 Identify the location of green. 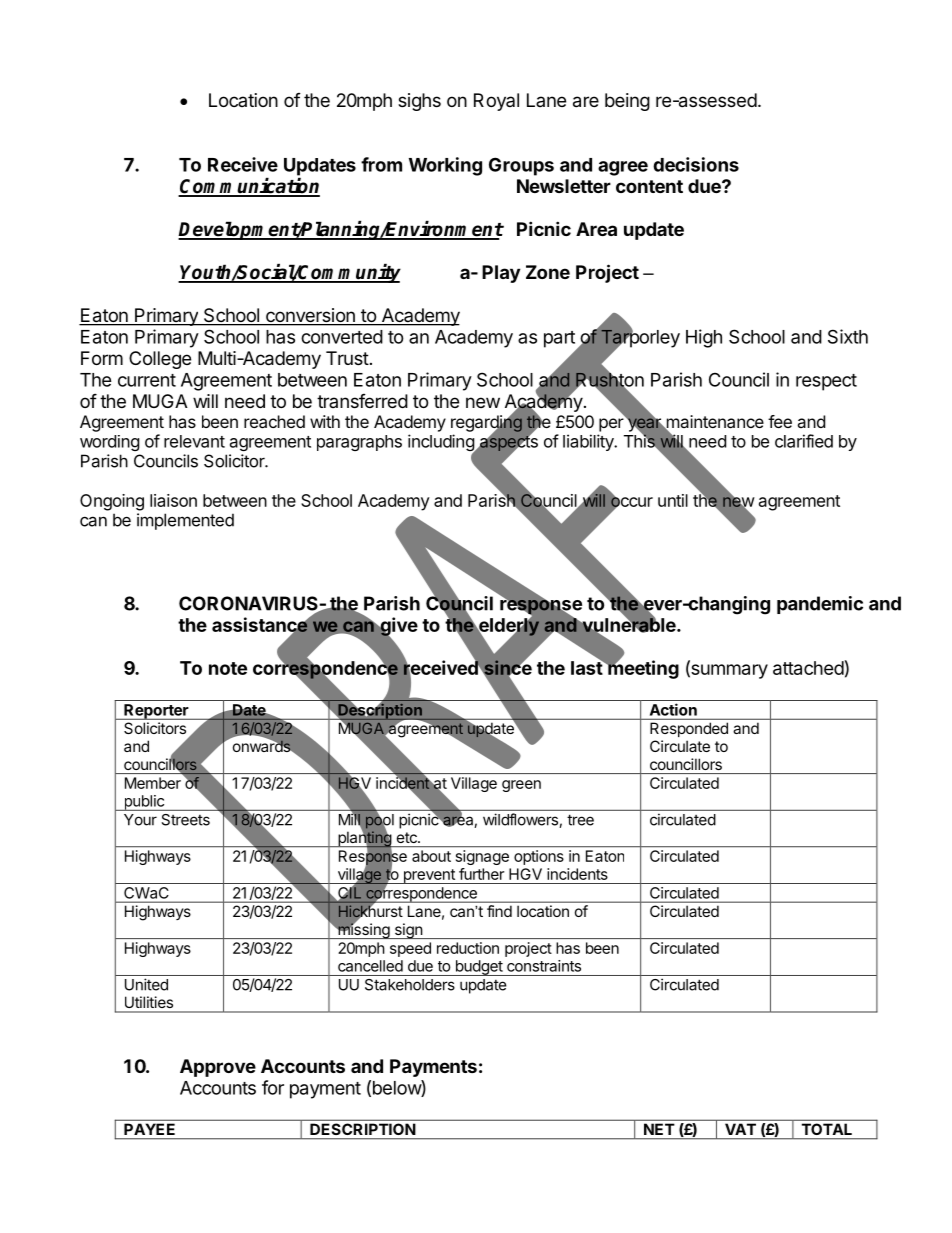
(521, 786).
